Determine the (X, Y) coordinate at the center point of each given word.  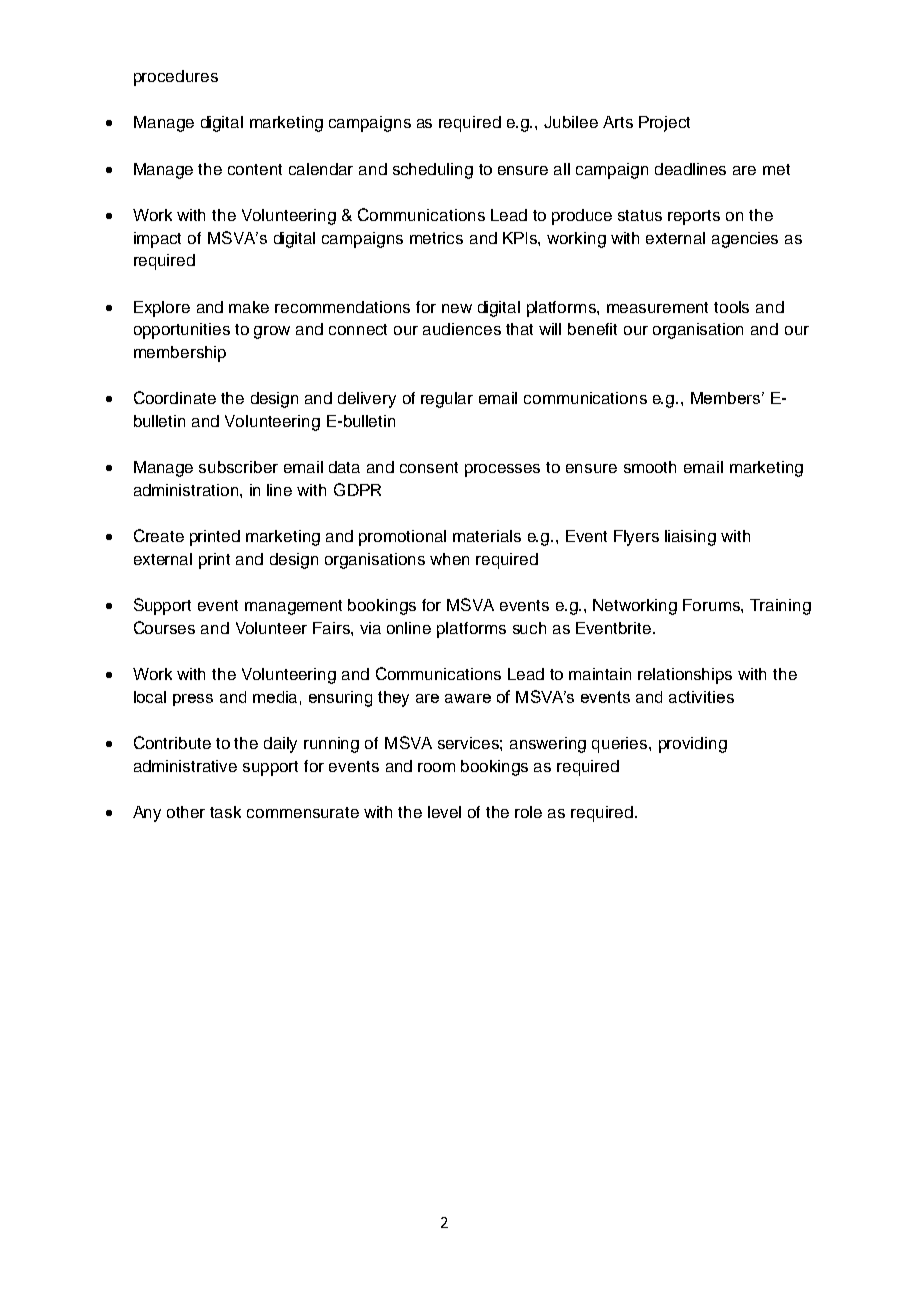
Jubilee (571, 122)
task (225, 812)
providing (693, 745)
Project (664, 124)
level (444, 812)
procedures (176, 78)
